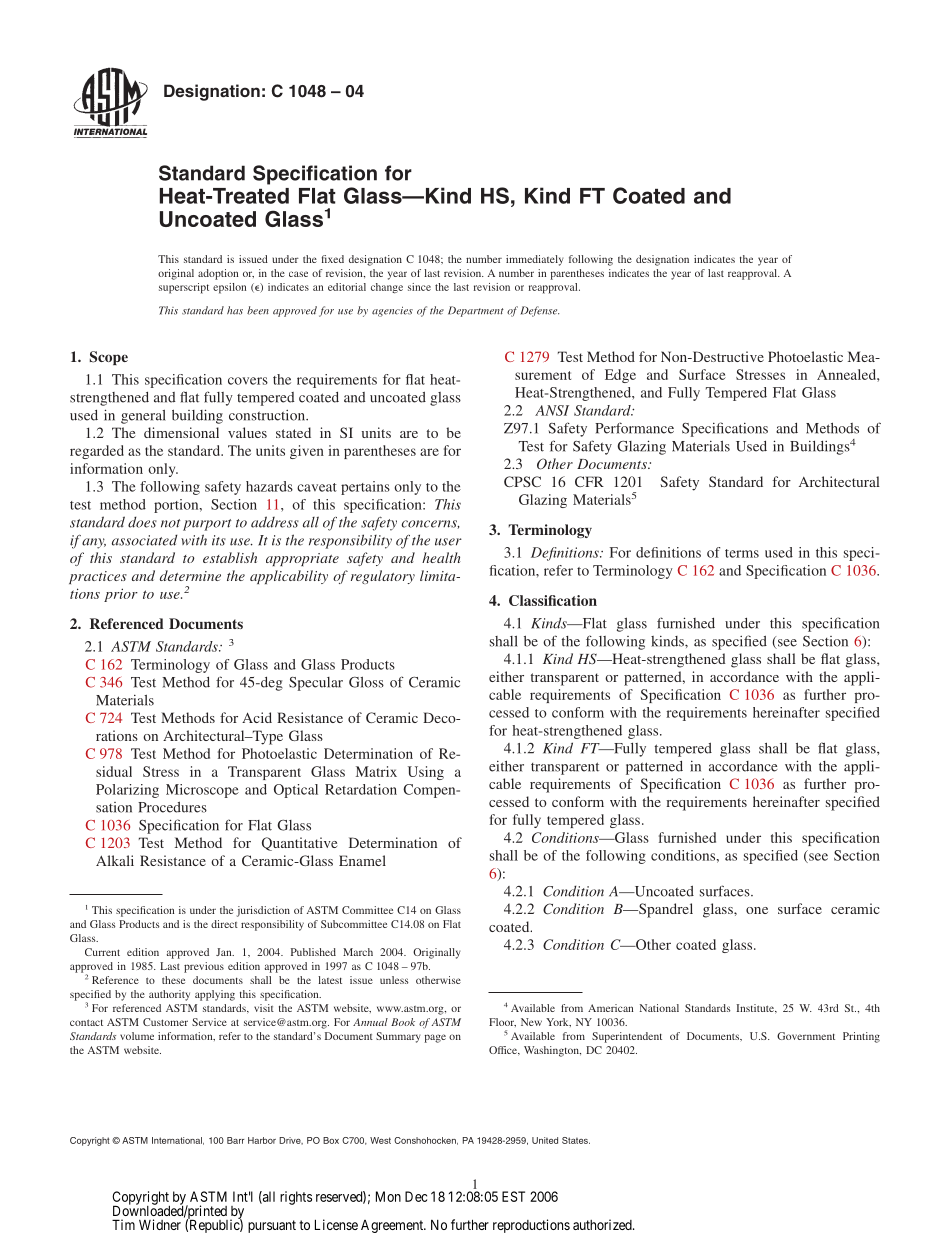 The height and width of the screenshot is (1233, 952). I want to click on Government, so click(806, 1036).
